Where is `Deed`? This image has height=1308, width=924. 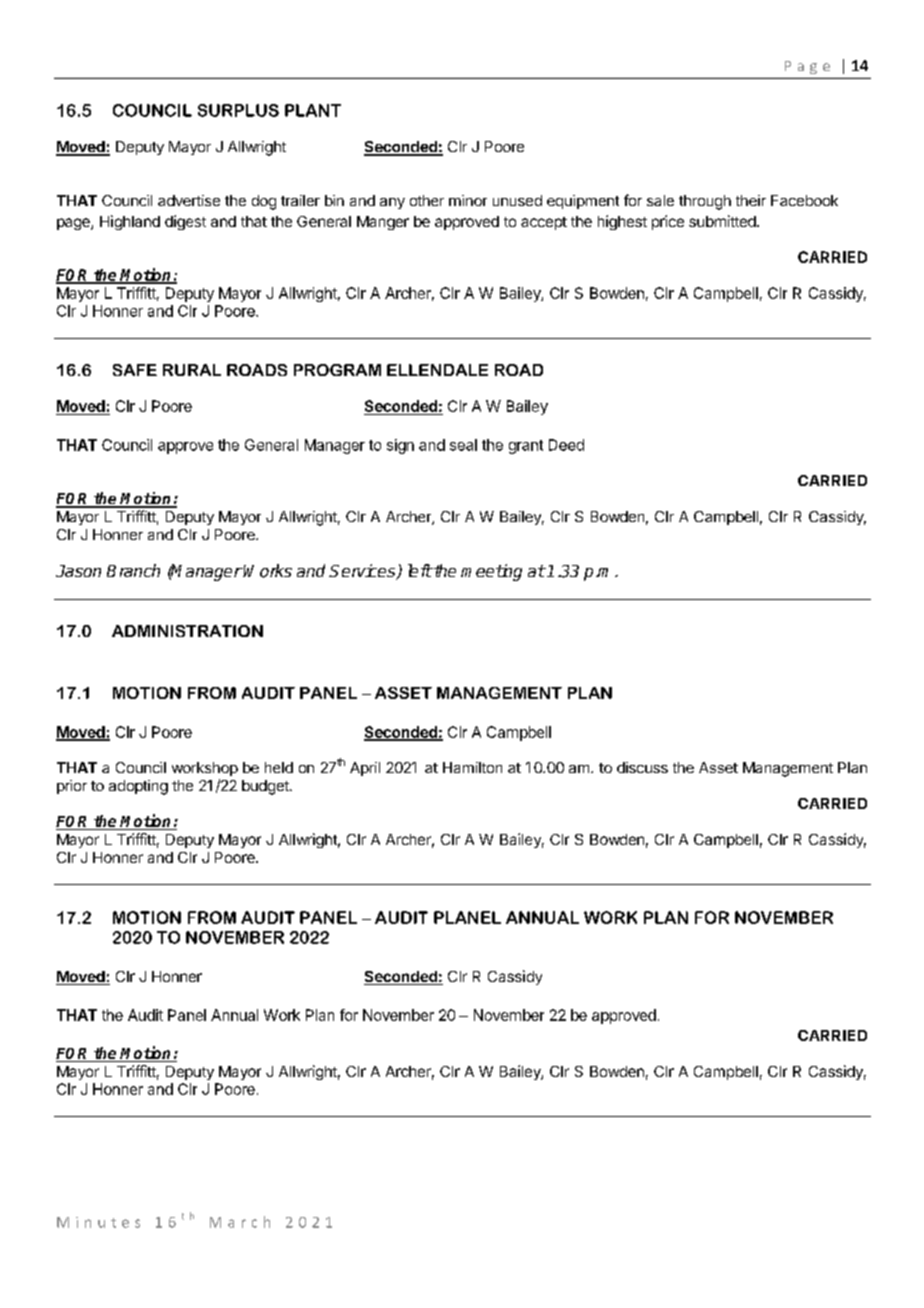
Deed is located at coordinates (566, 445).
